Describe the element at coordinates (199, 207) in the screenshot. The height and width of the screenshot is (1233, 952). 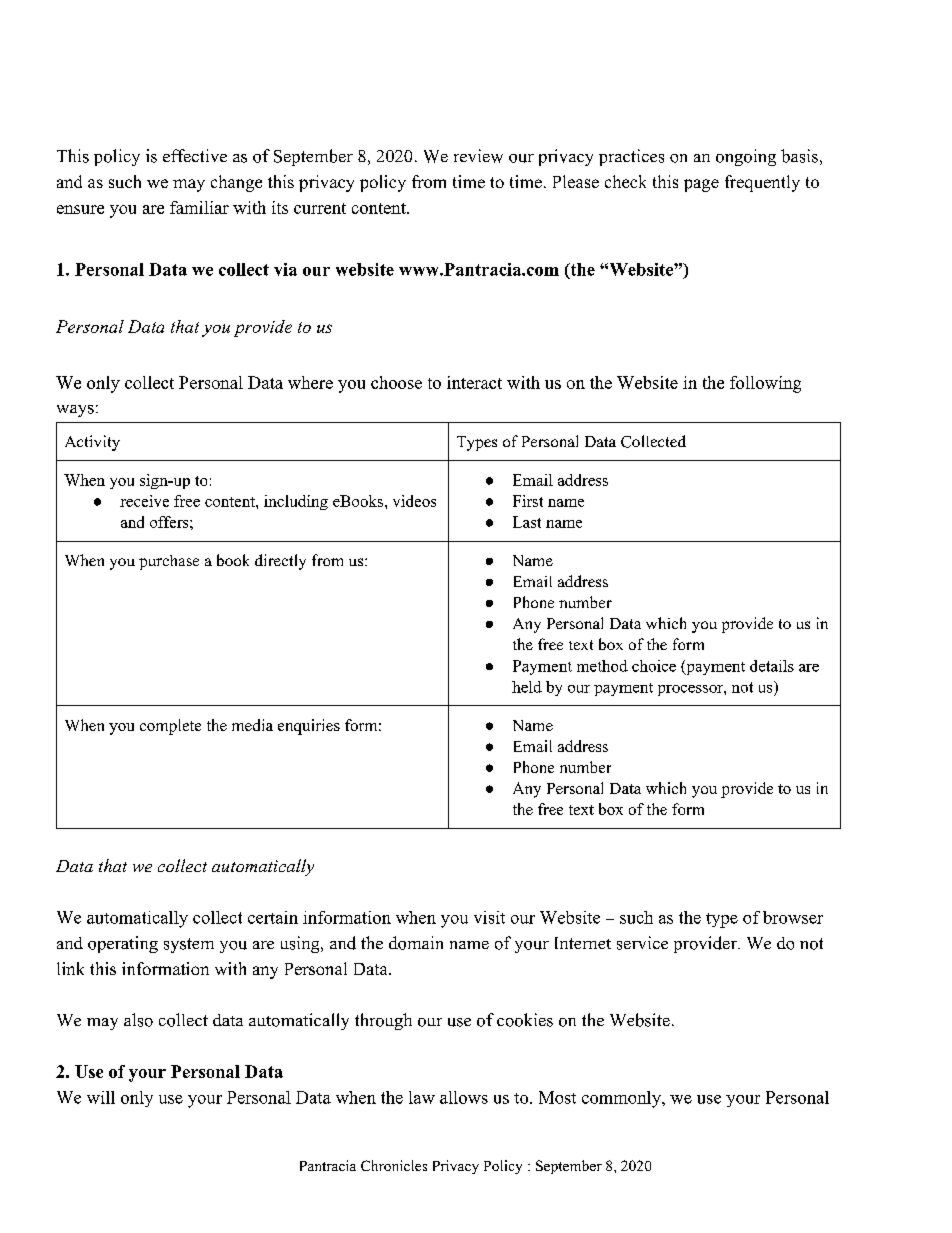
I see `familiar` at that location.
